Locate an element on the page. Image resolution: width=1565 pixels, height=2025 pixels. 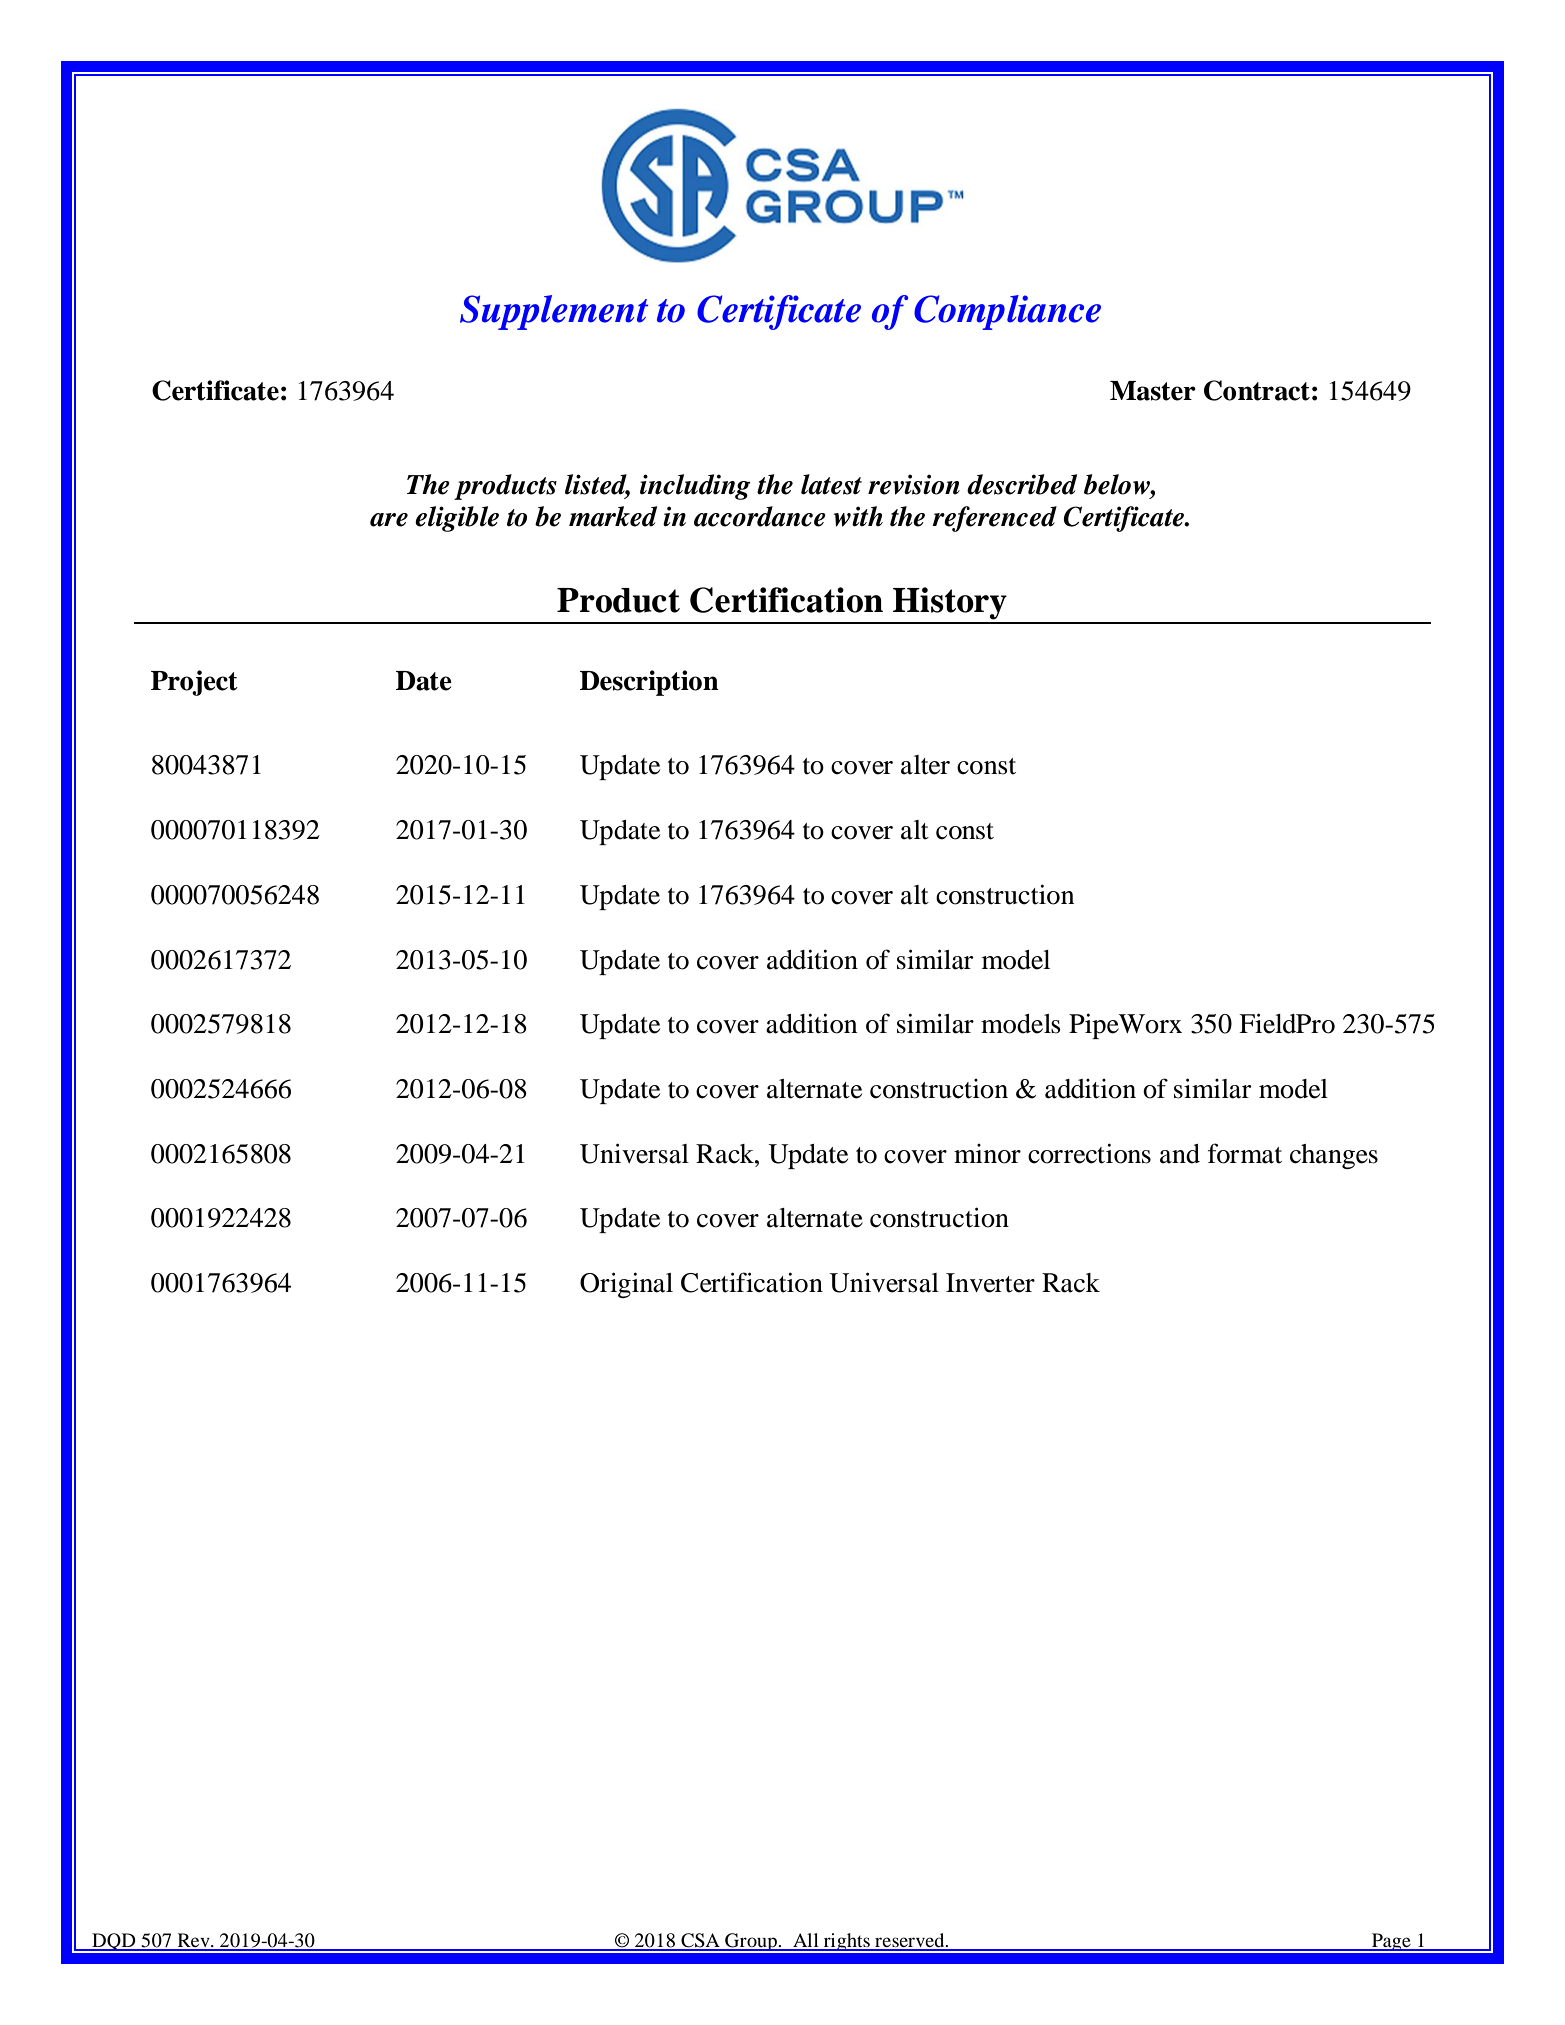
are is located at coordinates (389, 520).
